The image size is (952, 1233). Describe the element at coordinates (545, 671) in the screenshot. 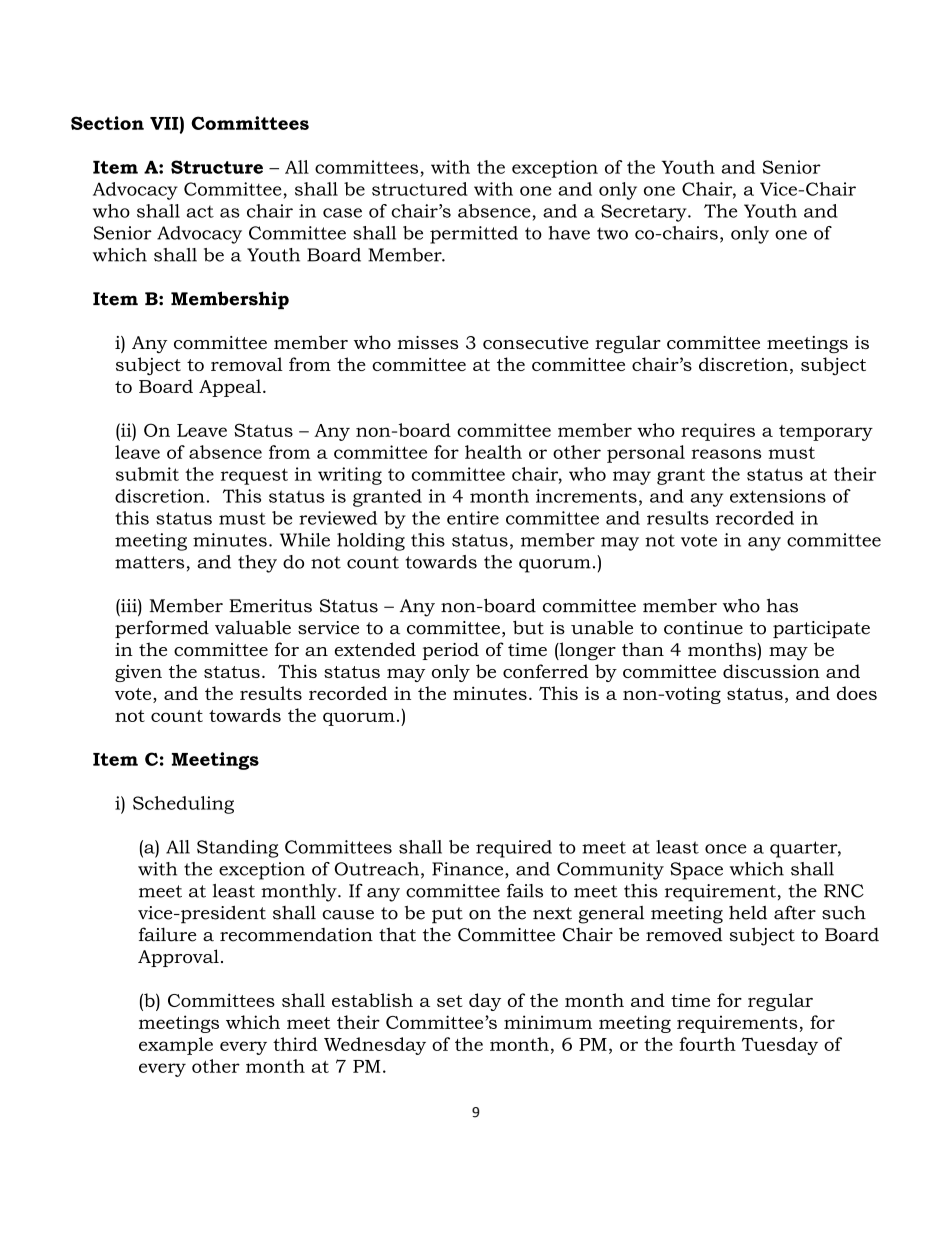

I see `conferred` at that location.
